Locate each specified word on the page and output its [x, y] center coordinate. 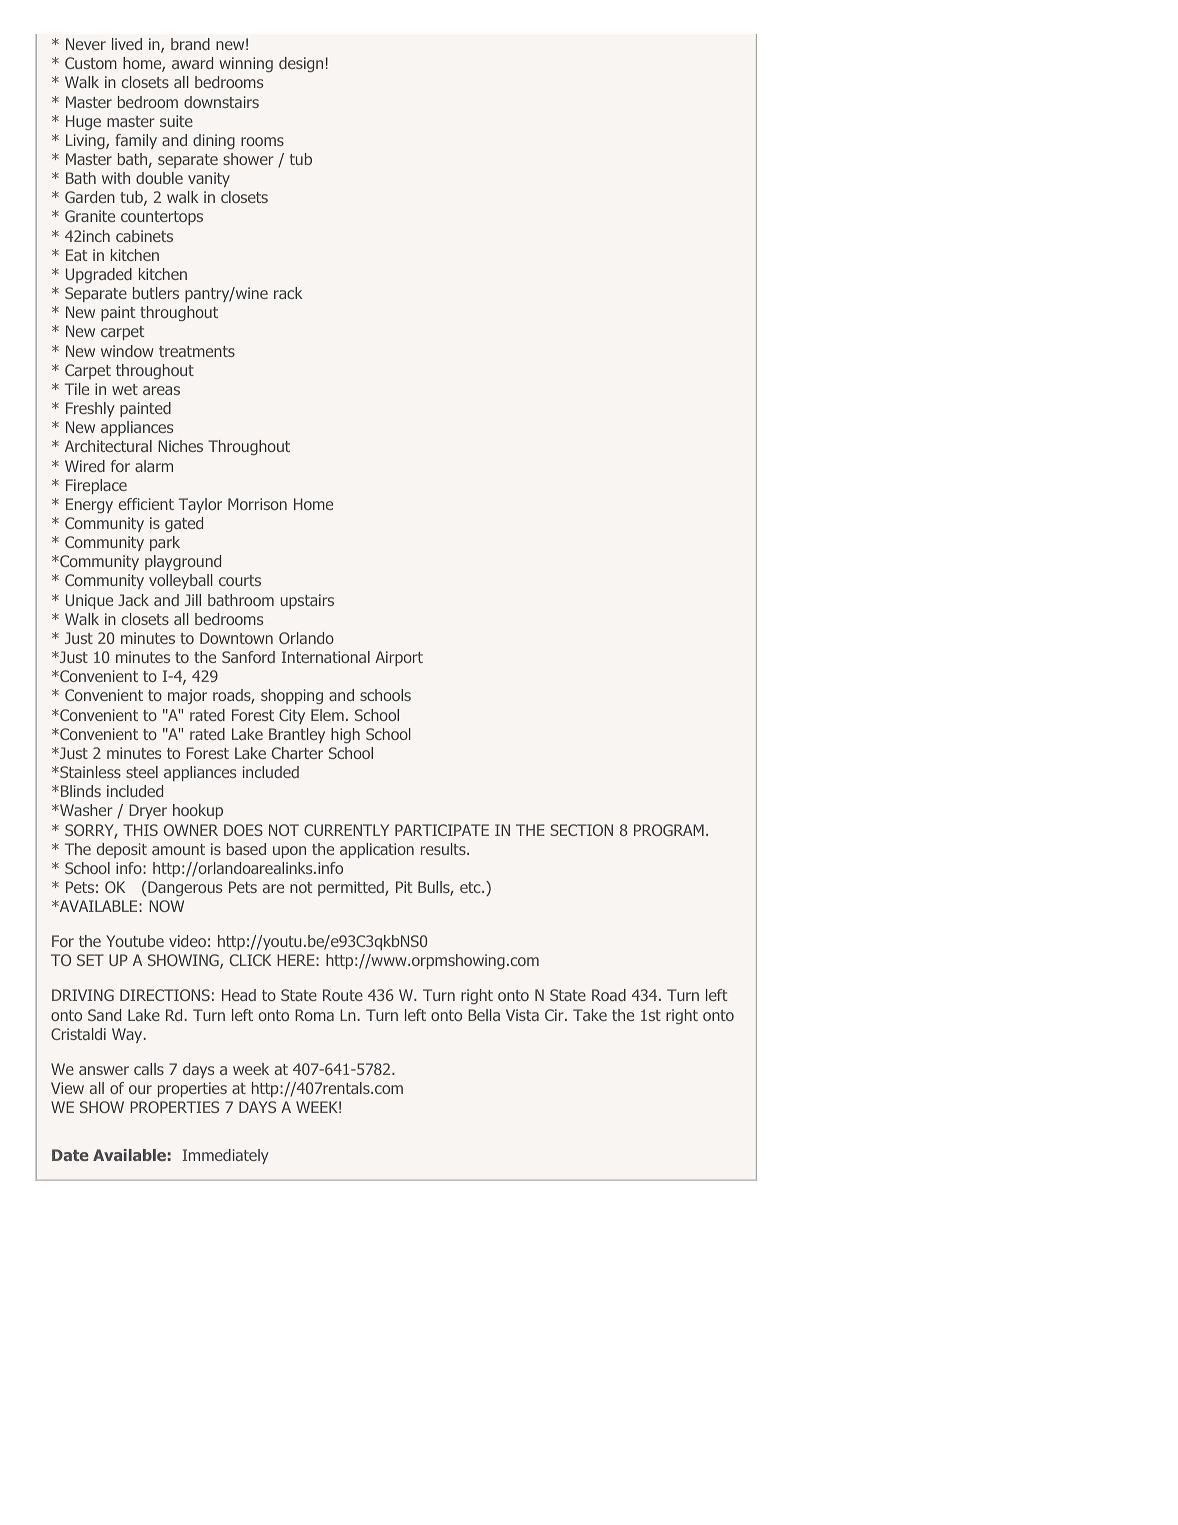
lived [127, 44]
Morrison [257, 504]
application [377, 850]
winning [246, 64]
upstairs [307, 601]
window [127, 351]
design [301, 64]
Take [590, 1015]
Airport [399, 658]
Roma [314, 1015]
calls [149, 1069]
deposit [122, 850]
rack [288, 293]
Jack [133, 600]
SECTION [581, 830]
